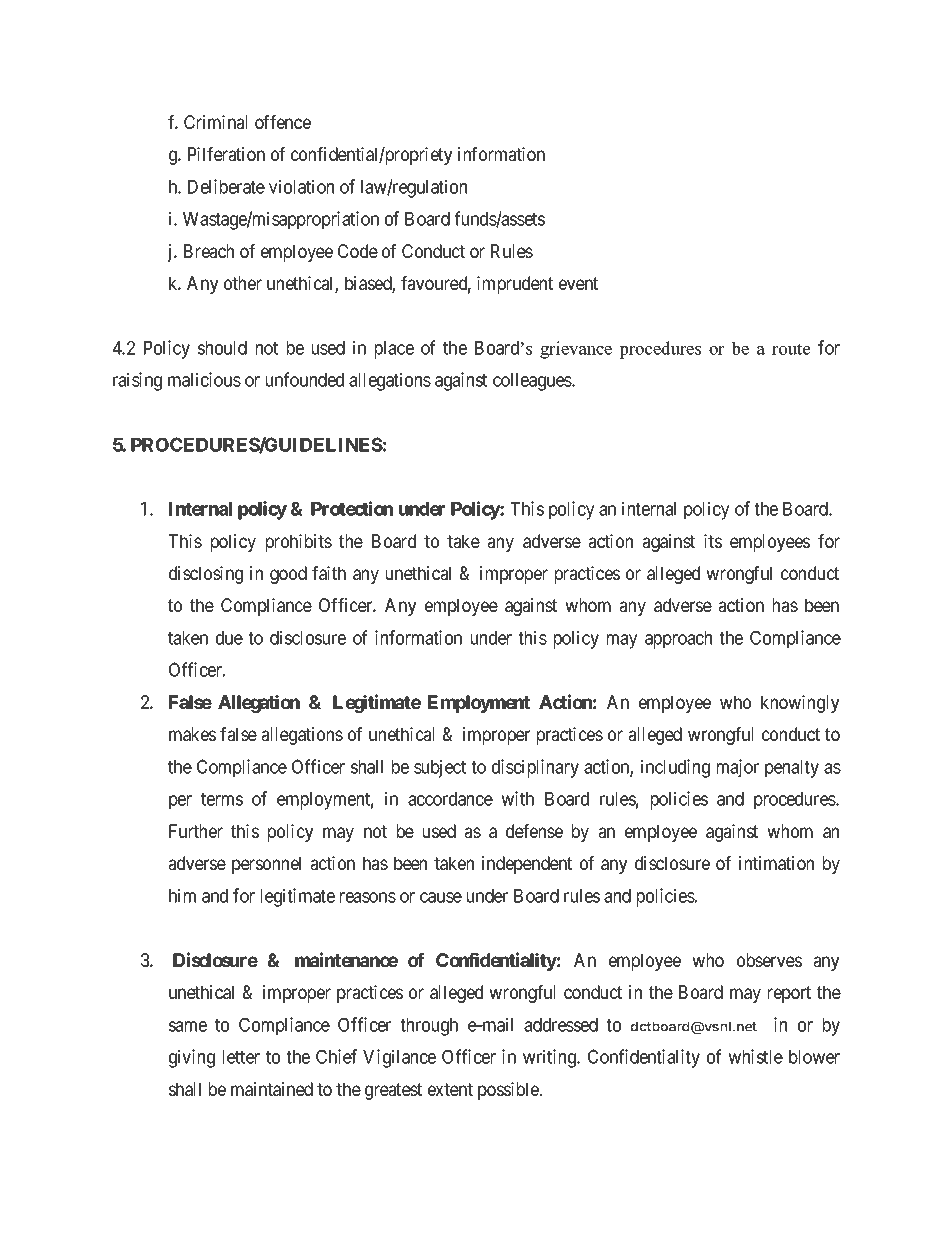  I want to click on event, so click(578, 283).
